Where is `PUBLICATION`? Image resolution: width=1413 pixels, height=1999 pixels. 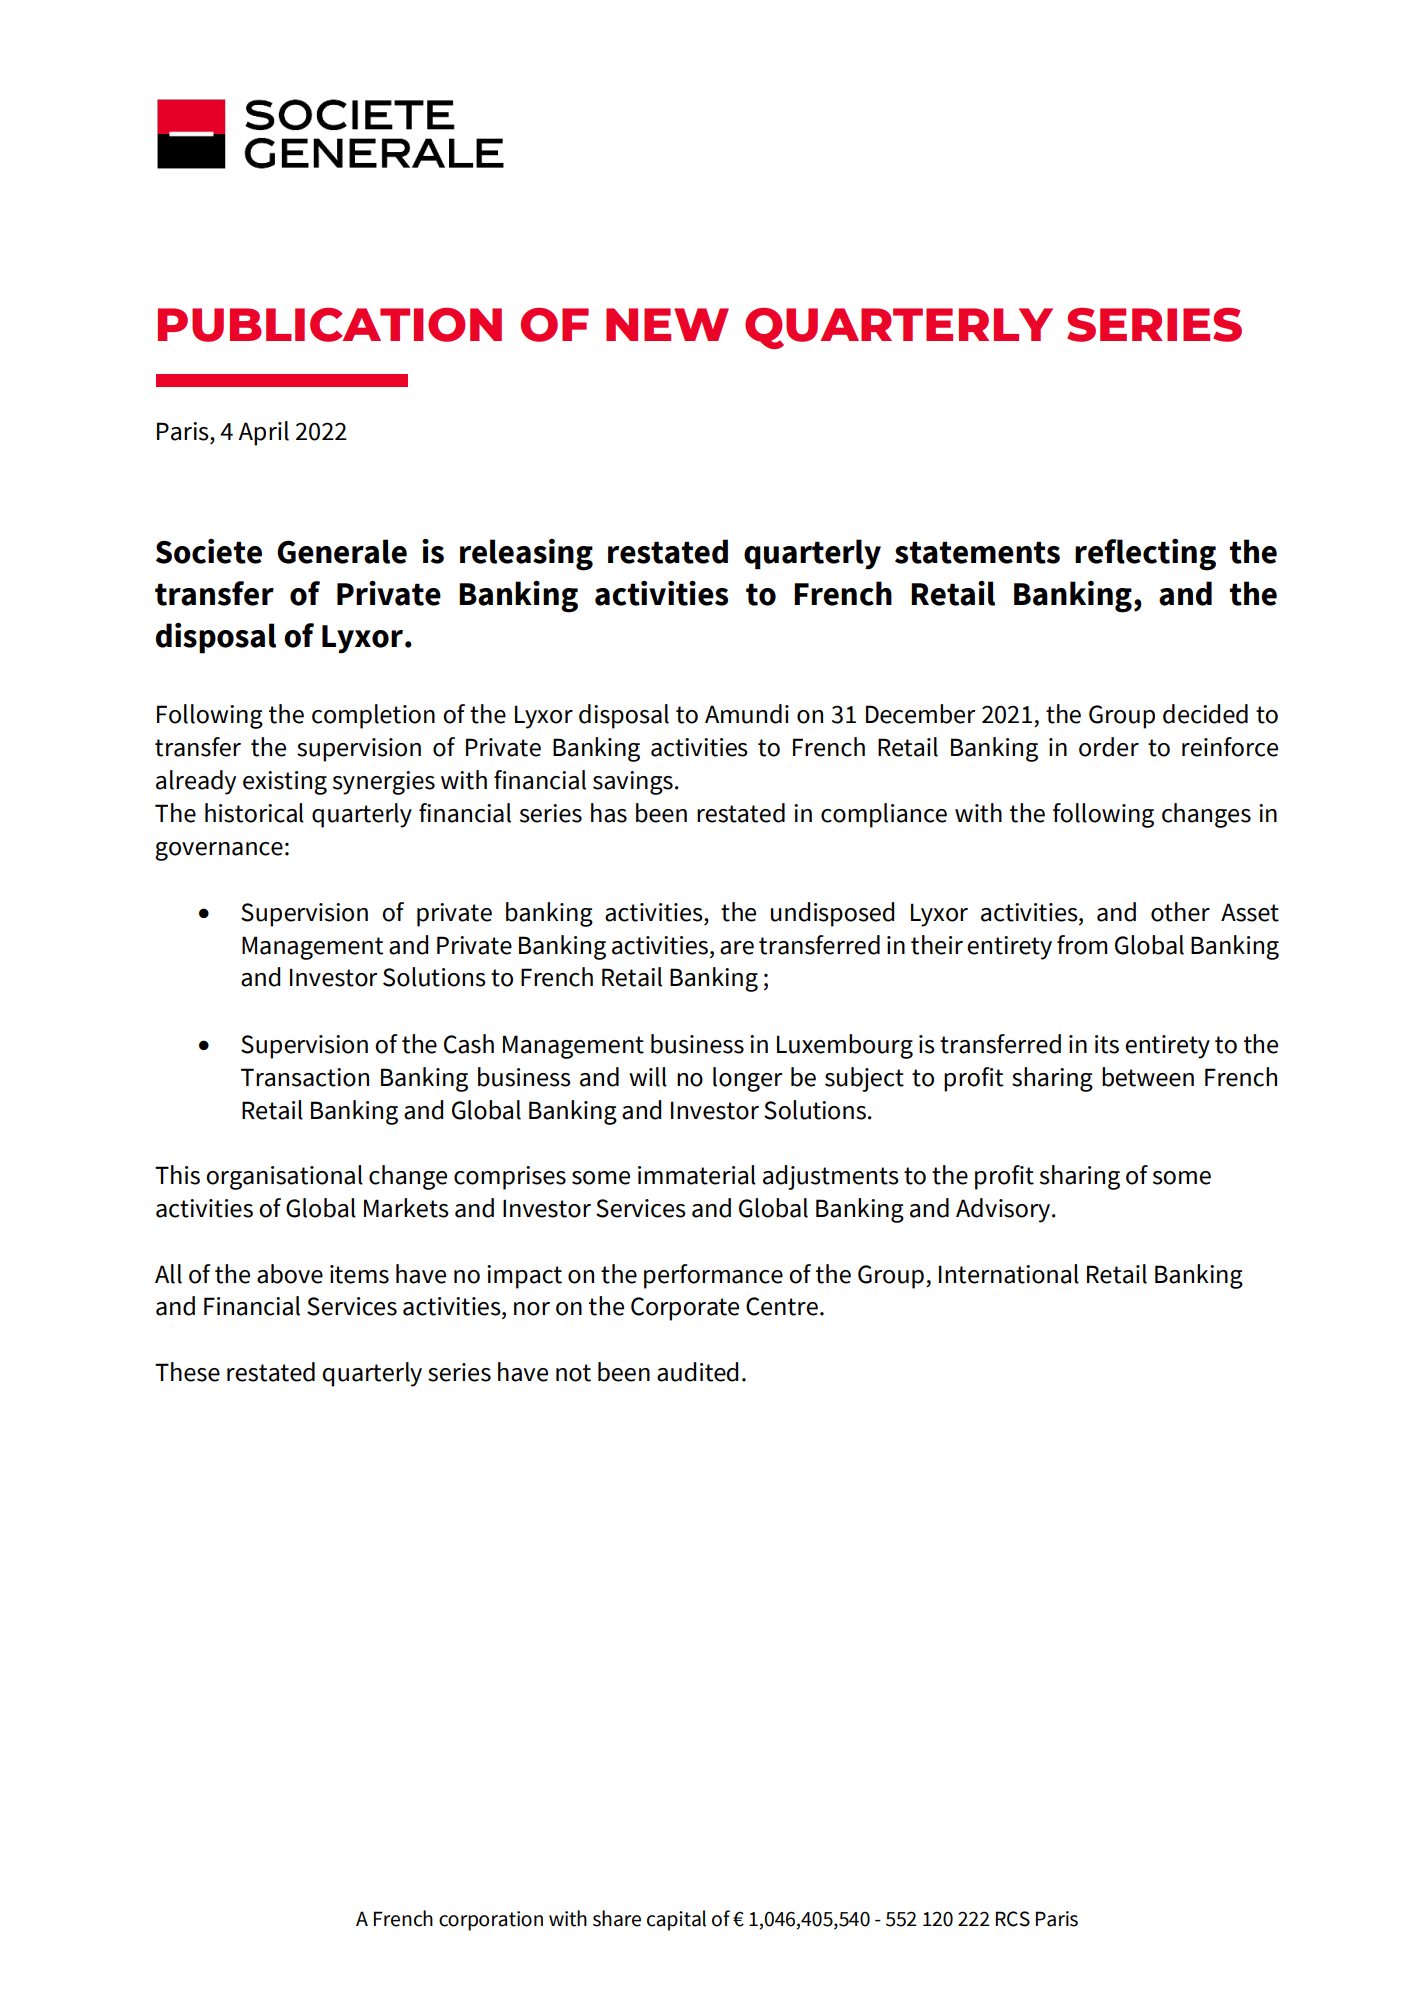
PUBLICATION is located at coordinates (330, 325).
